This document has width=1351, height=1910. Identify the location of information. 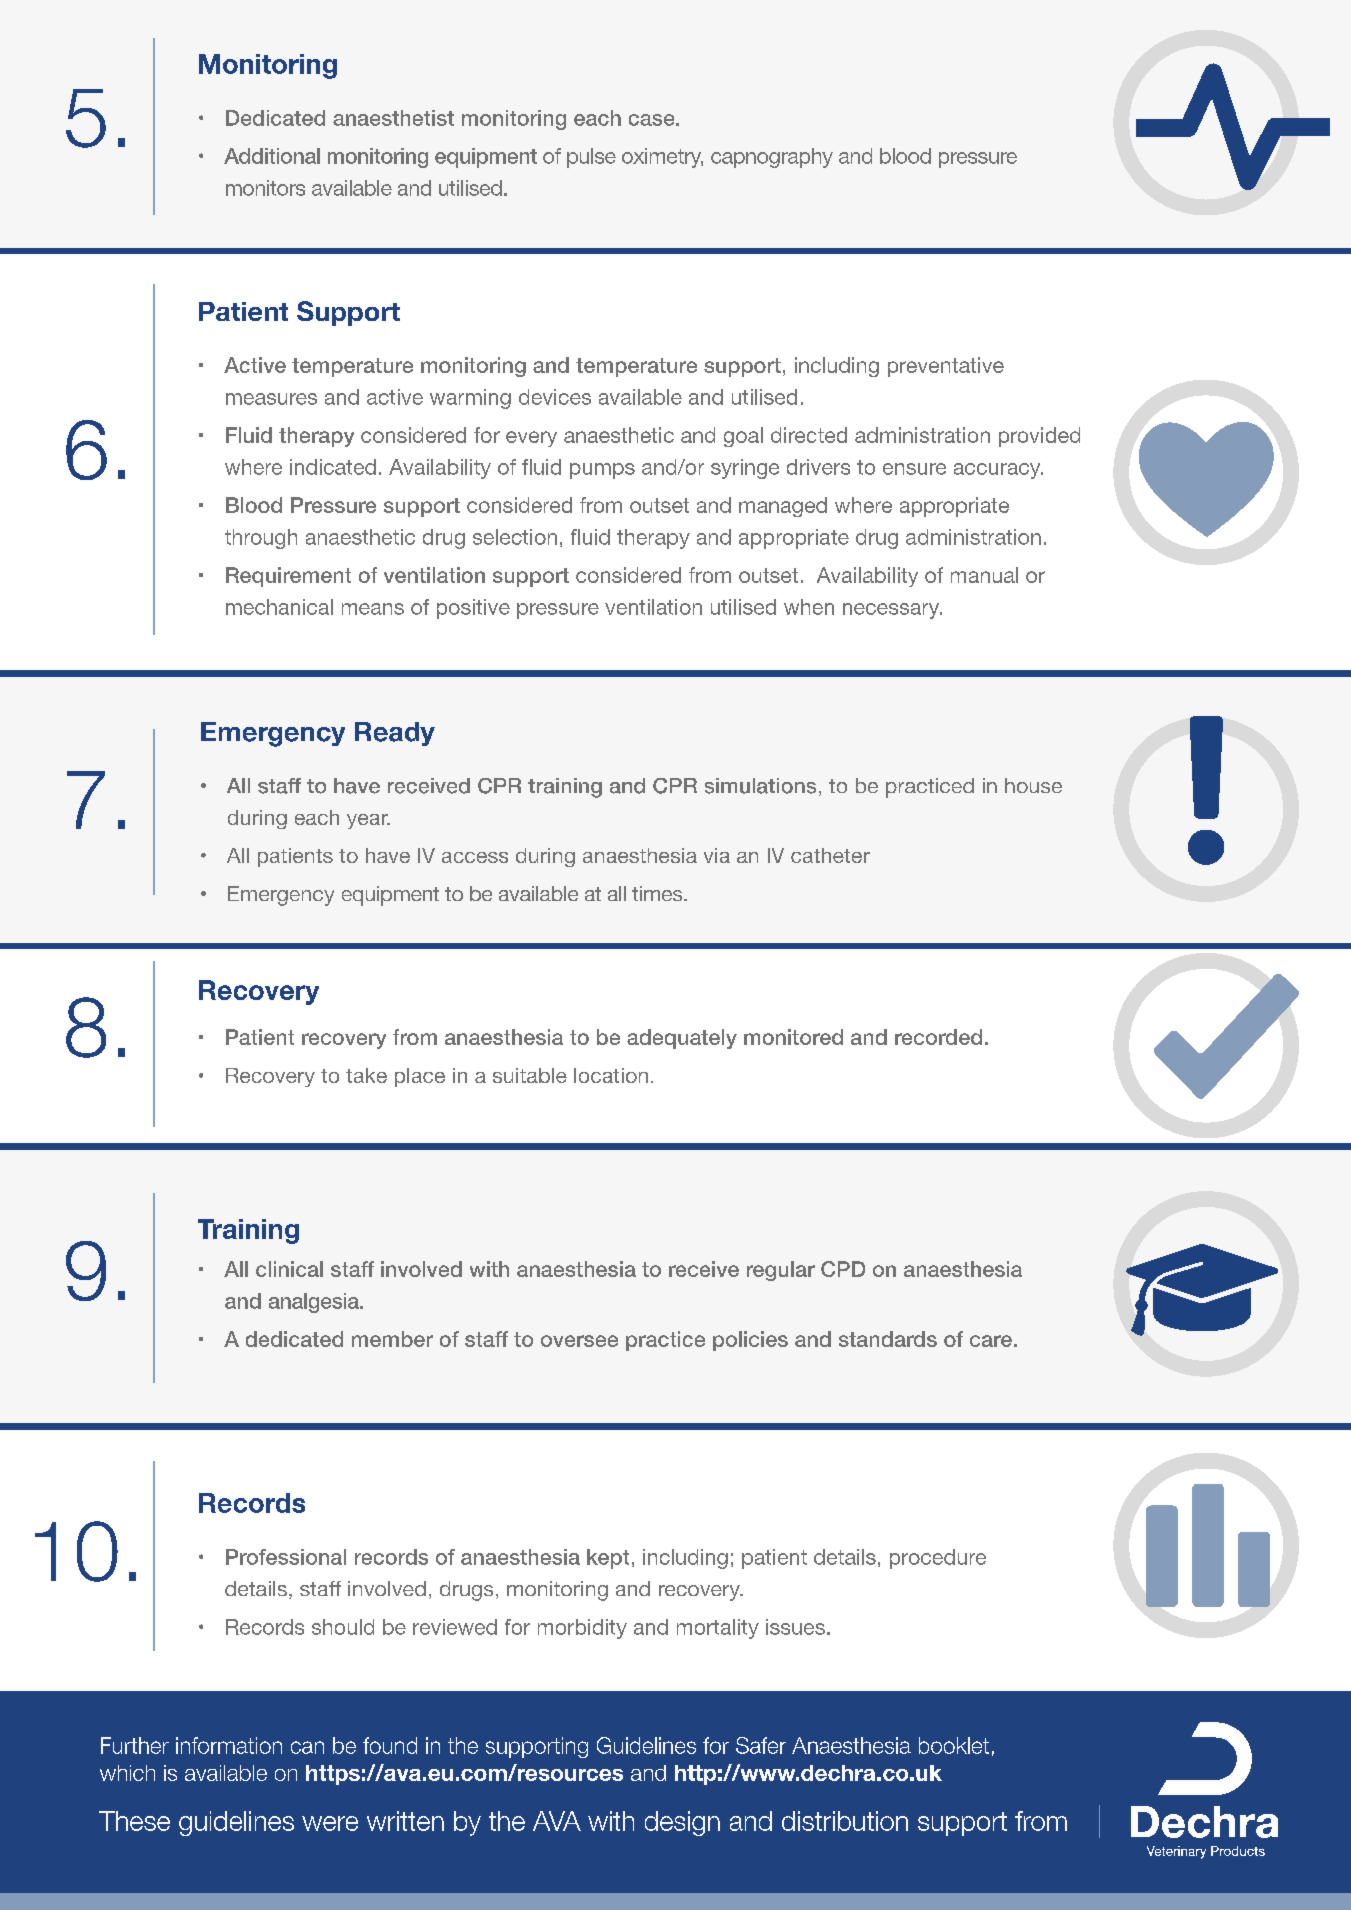
(229, 1745).
